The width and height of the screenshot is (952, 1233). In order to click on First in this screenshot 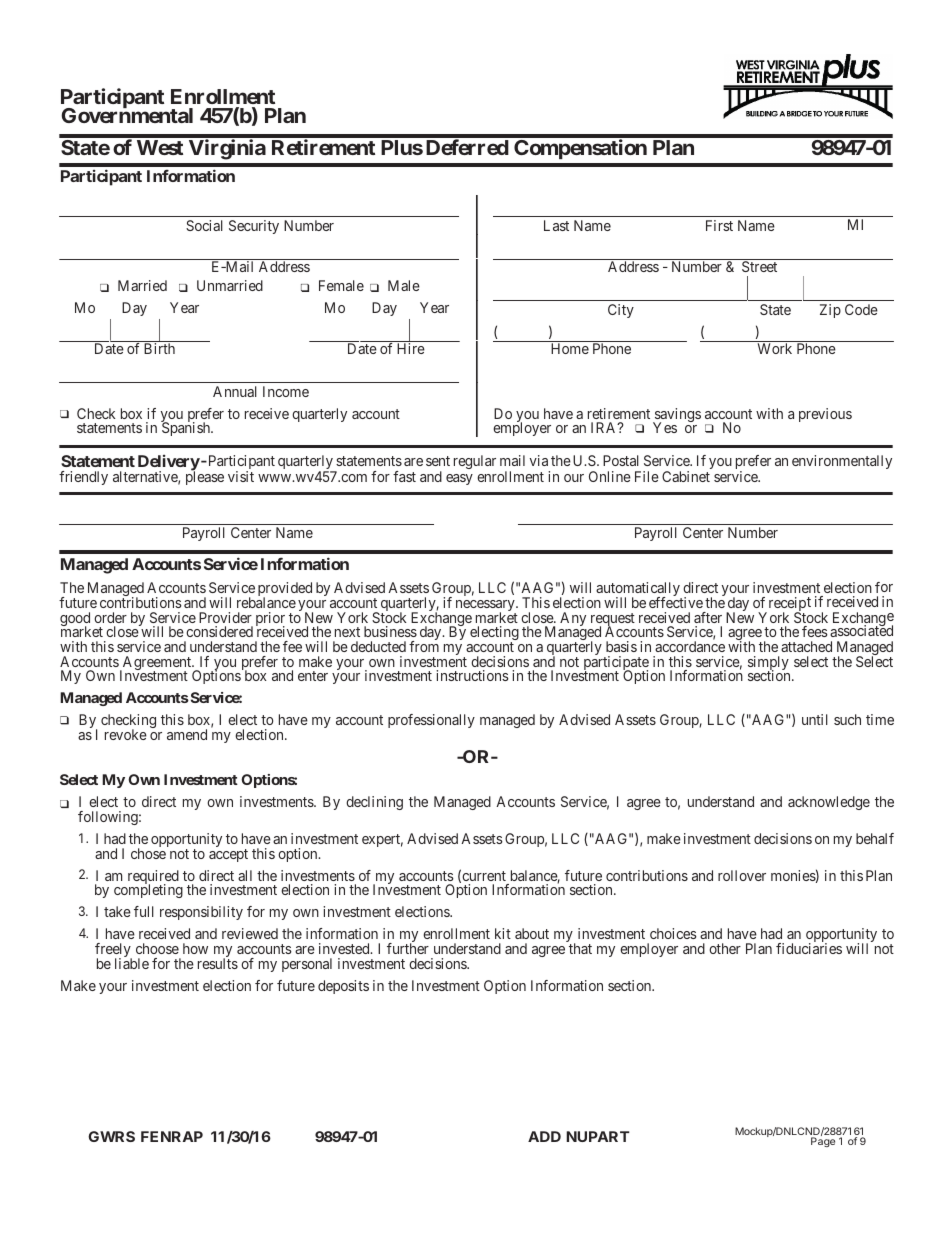, I will do `click(719, 225)`.
